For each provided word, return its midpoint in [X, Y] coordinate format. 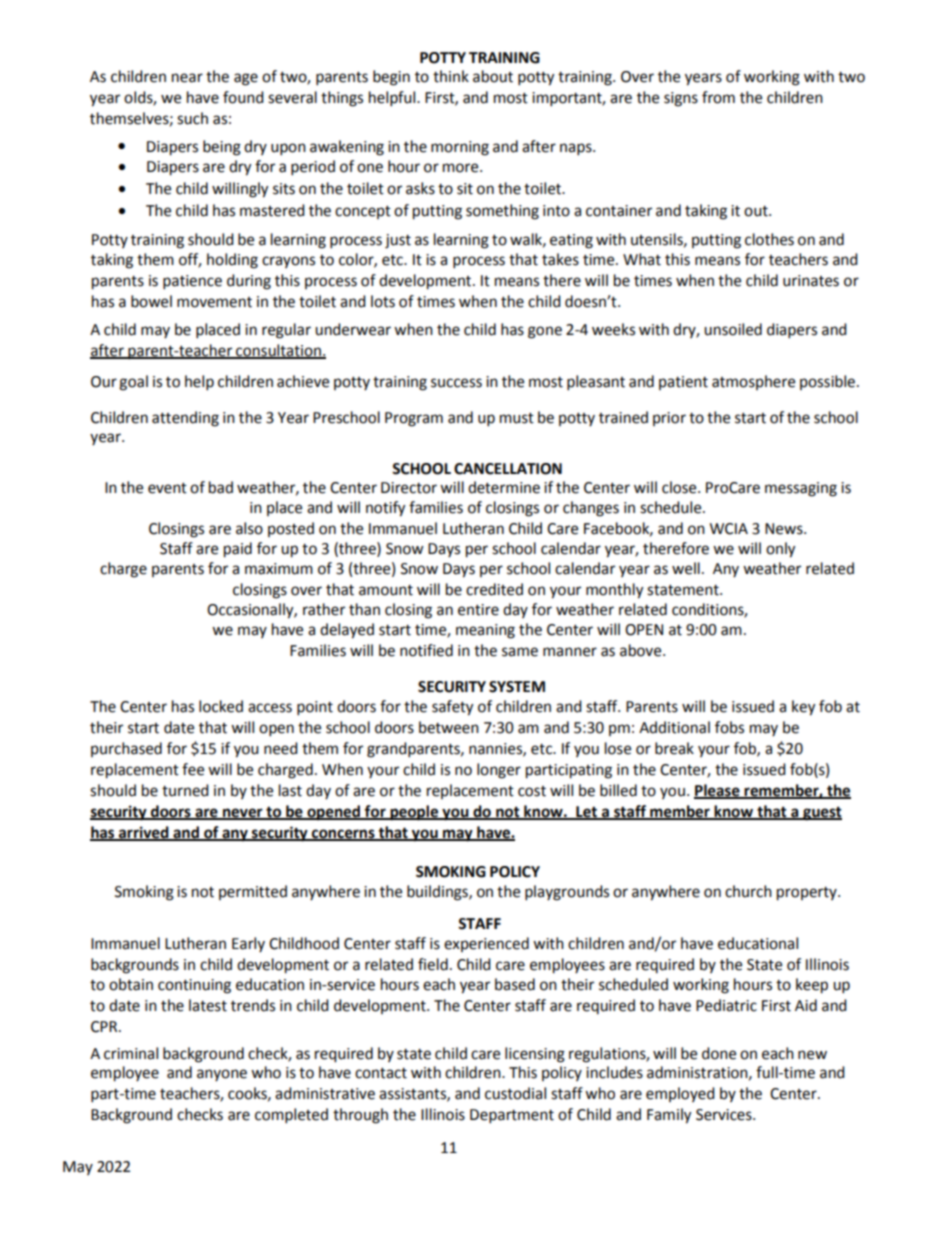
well [686, 568]
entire [478, 610]
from [718, 97]
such [192, 118]
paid [238, 550]
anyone [222, 1075]
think [451, 76]
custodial [515, 1093]
